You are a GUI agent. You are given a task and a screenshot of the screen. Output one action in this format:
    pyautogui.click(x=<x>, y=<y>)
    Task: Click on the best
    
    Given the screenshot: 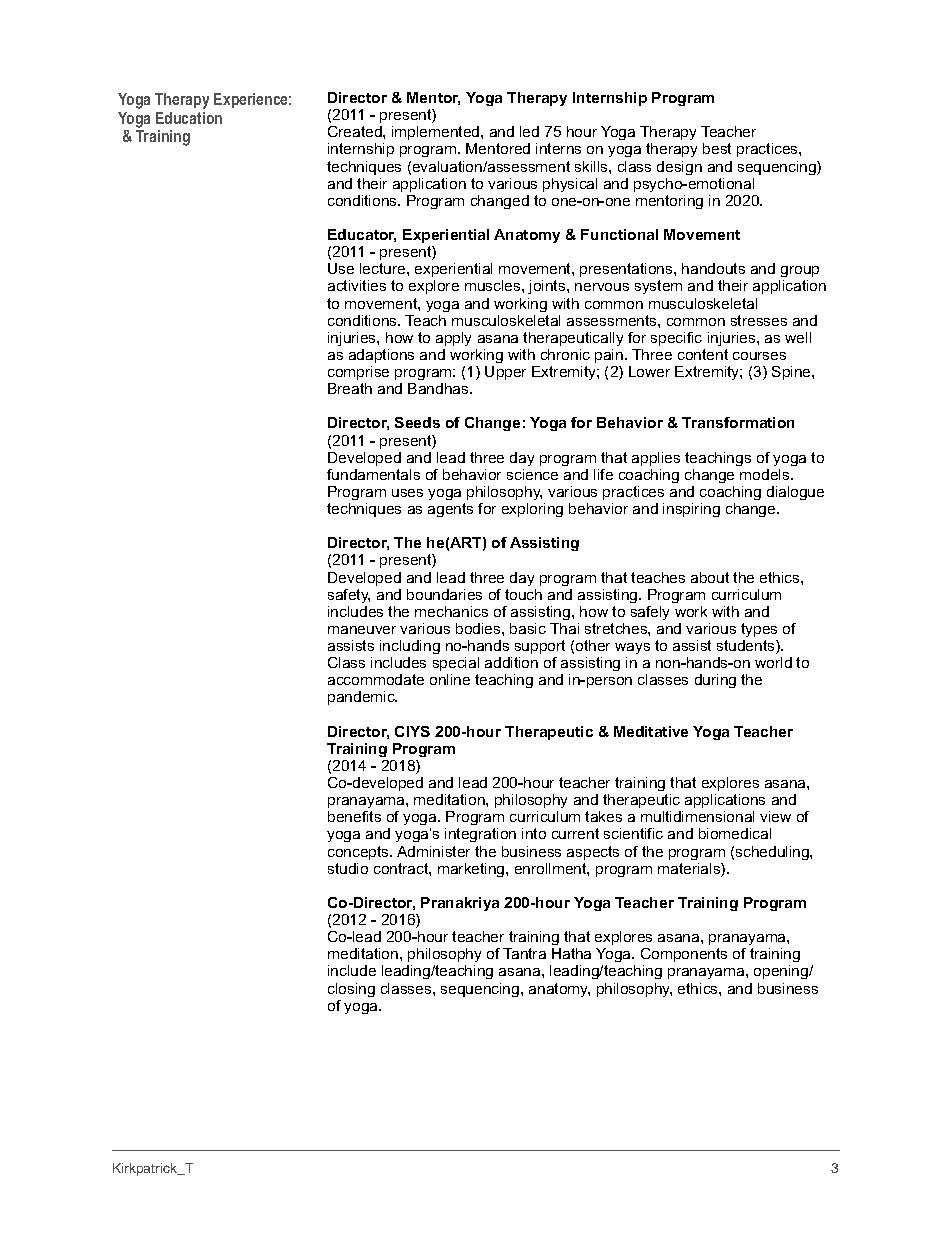 What is the action you would take?
    pyautogui.click(x=717, y=148)
